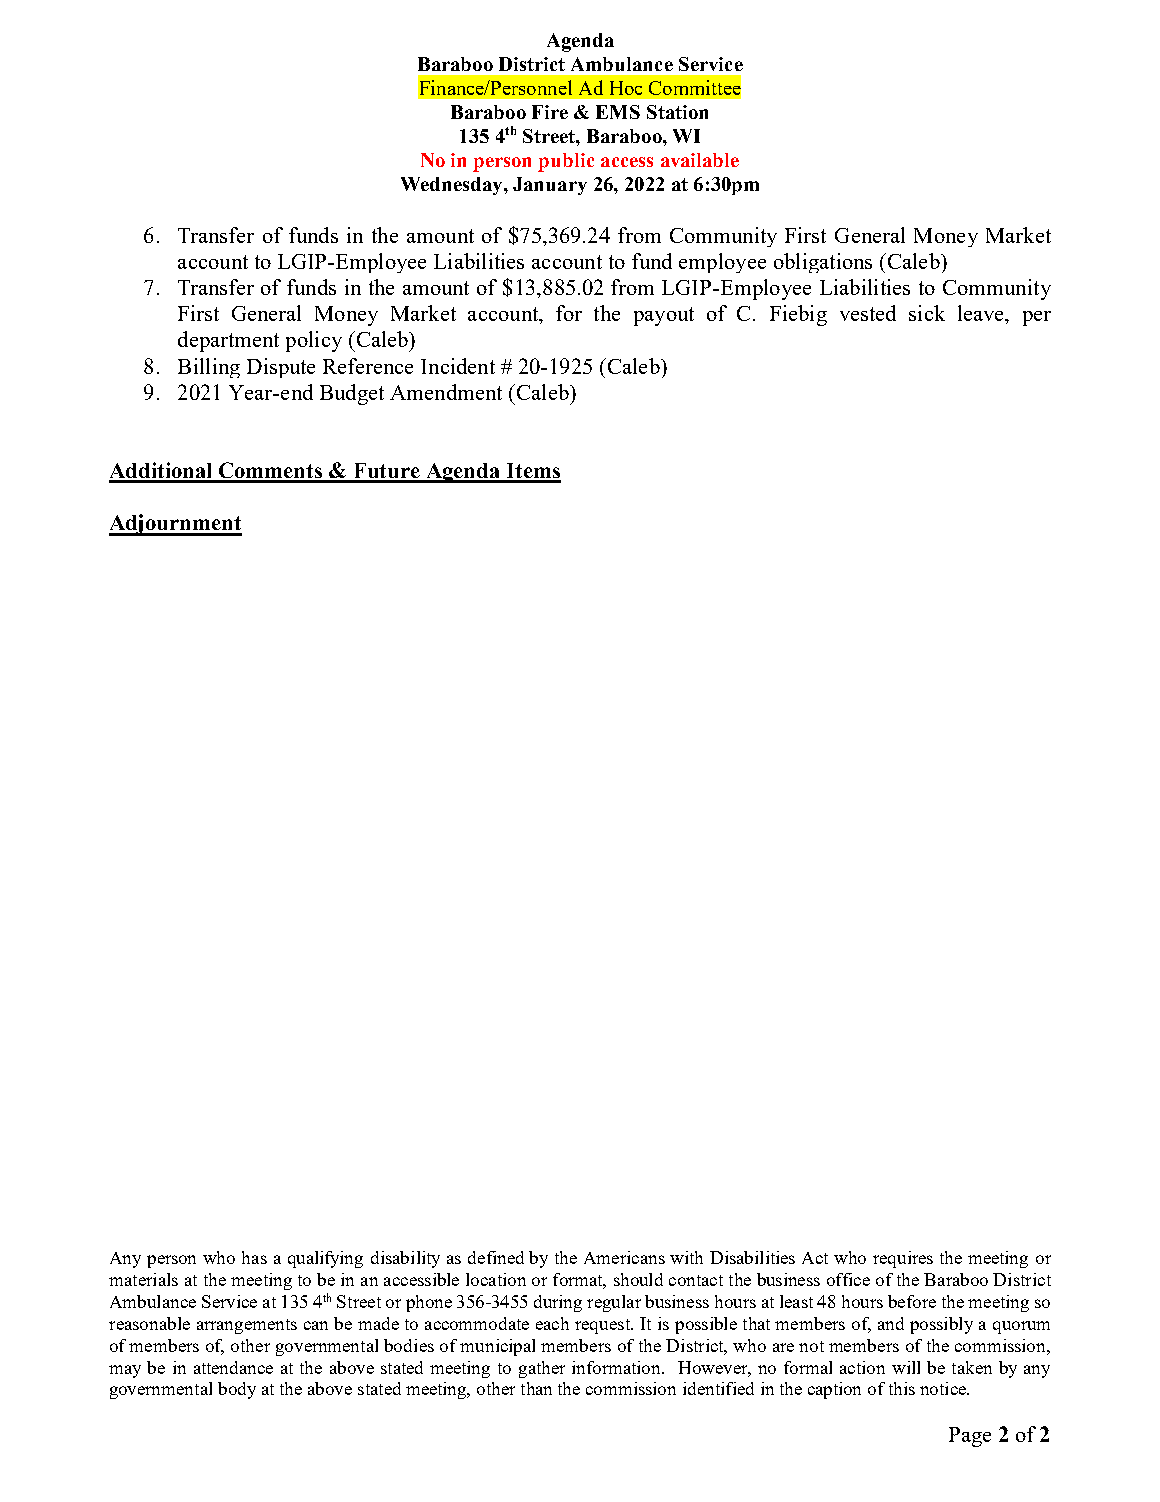  Describe the element at coordinates (175, 525) in the document. I see `Adjournment` at that location.
